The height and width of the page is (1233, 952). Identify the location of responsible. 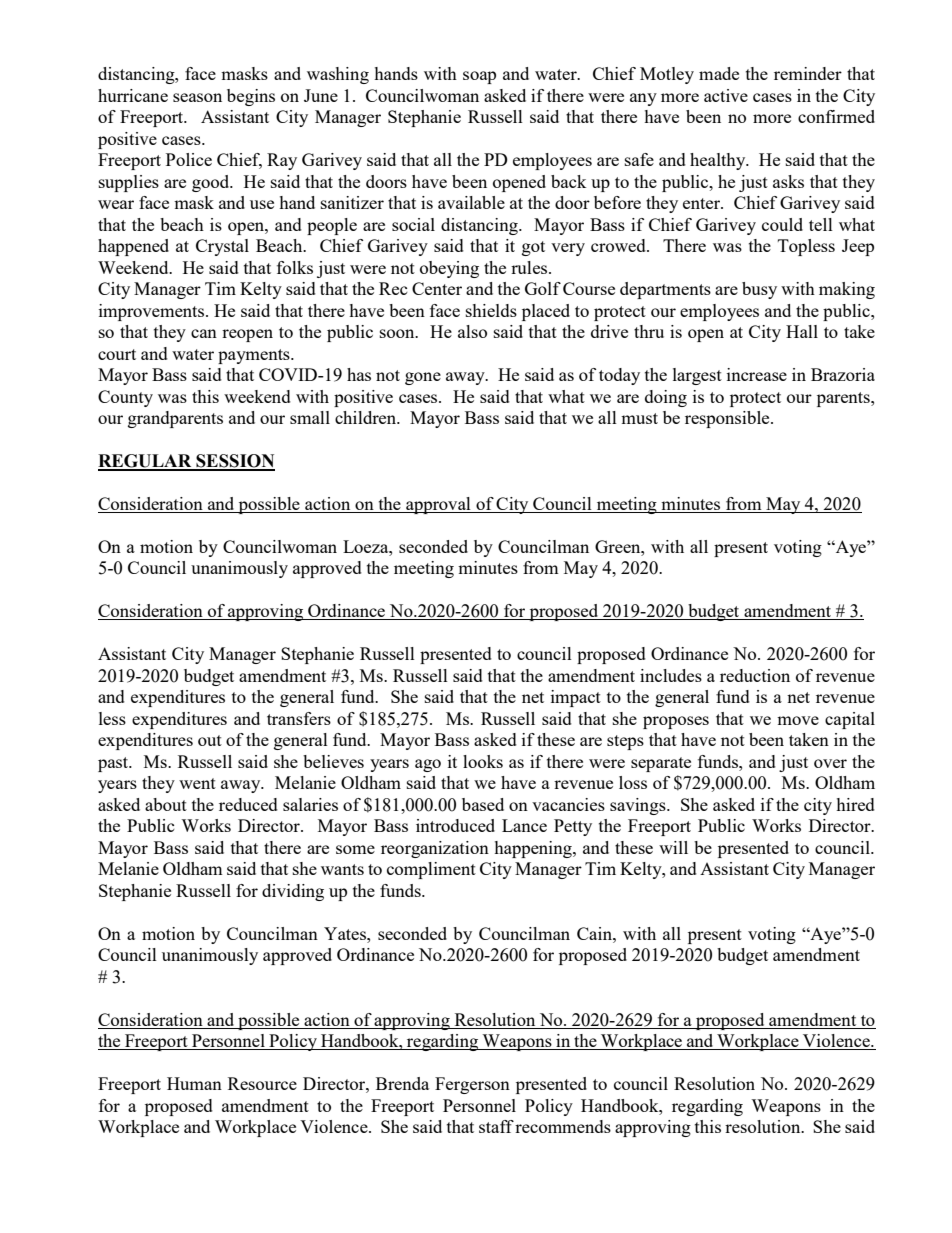
(728, 419).
